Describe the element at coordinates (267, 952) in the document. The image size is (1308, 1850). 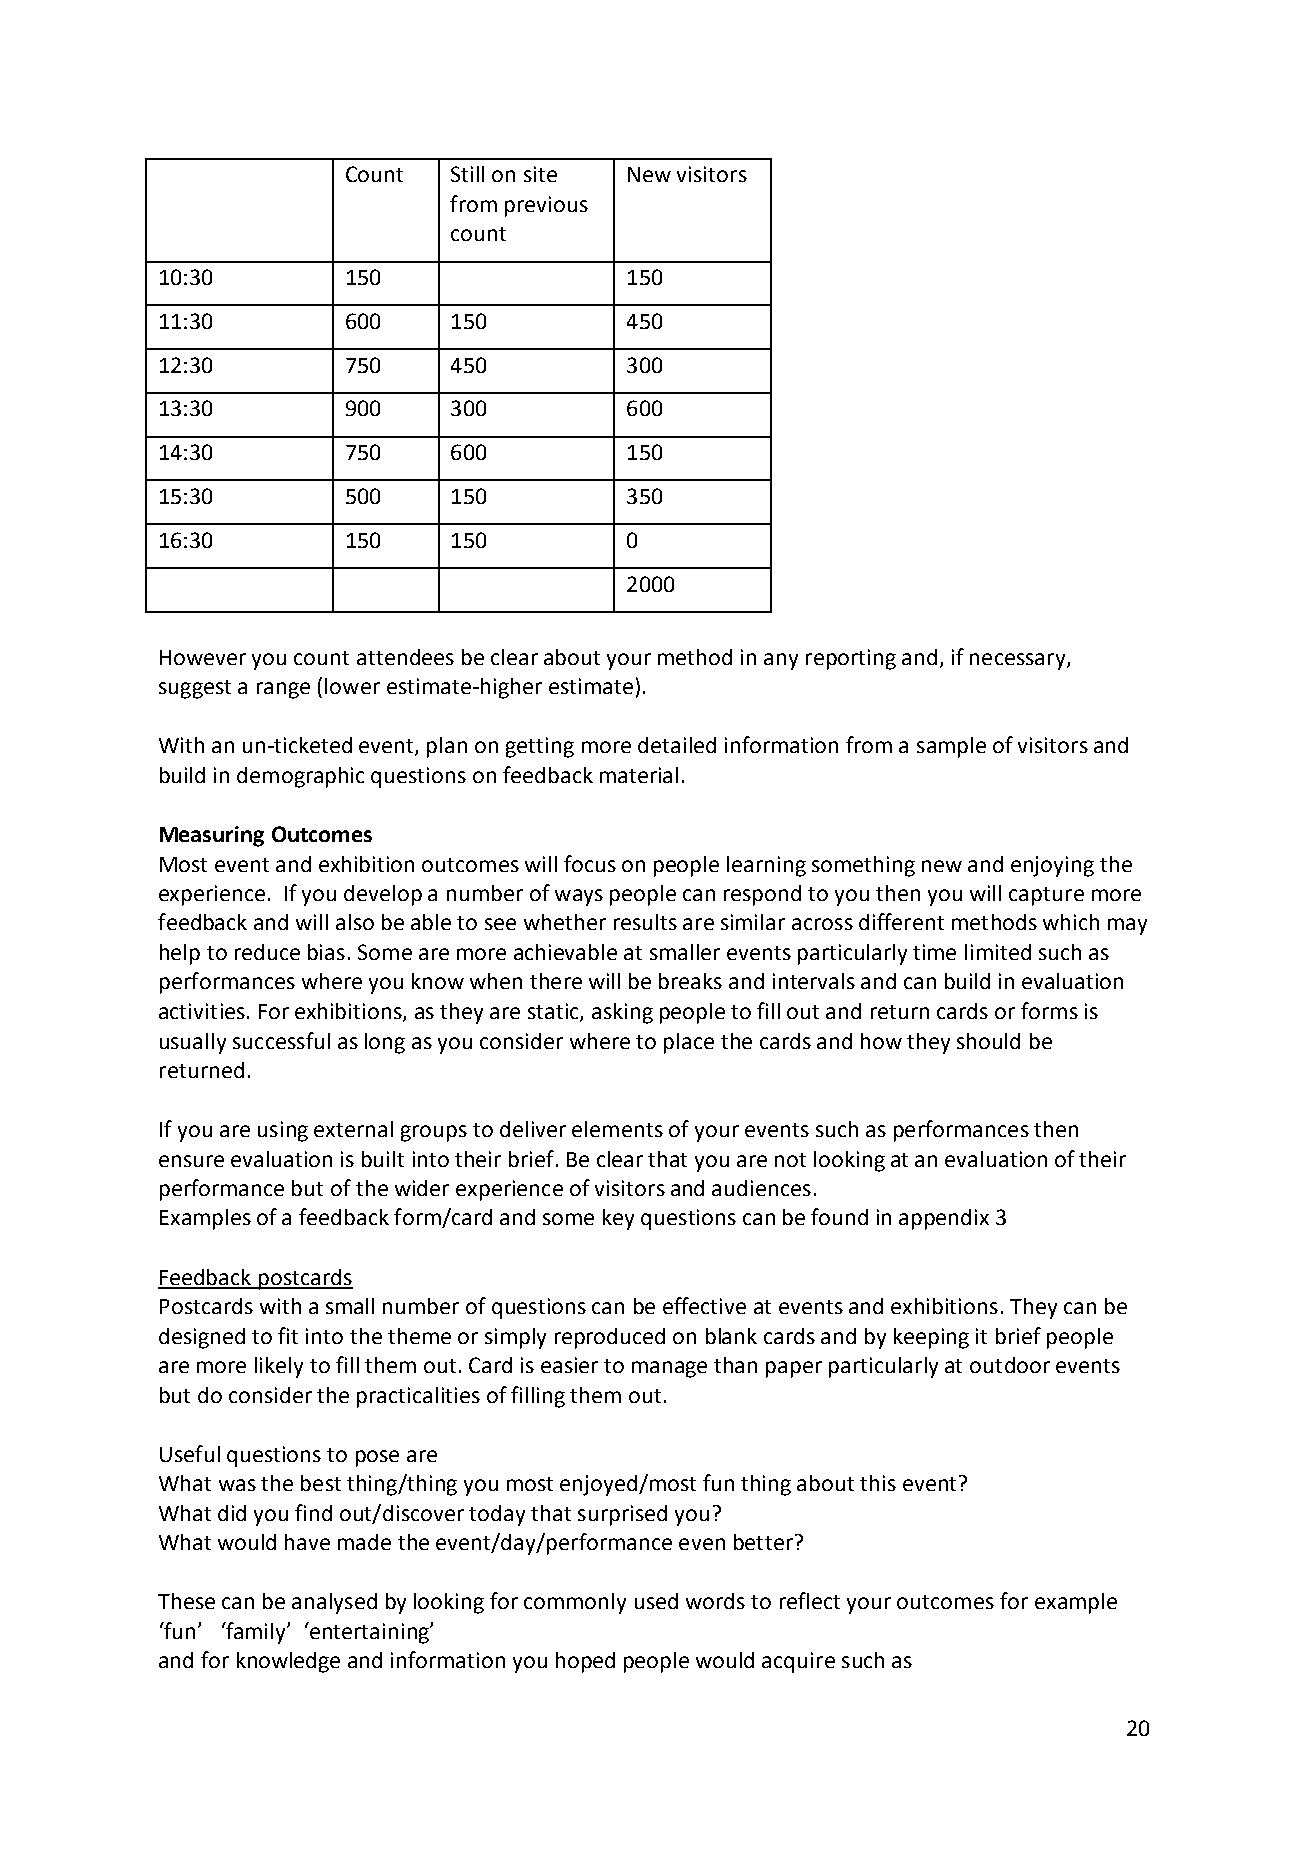
I see `reduce` at that location.
